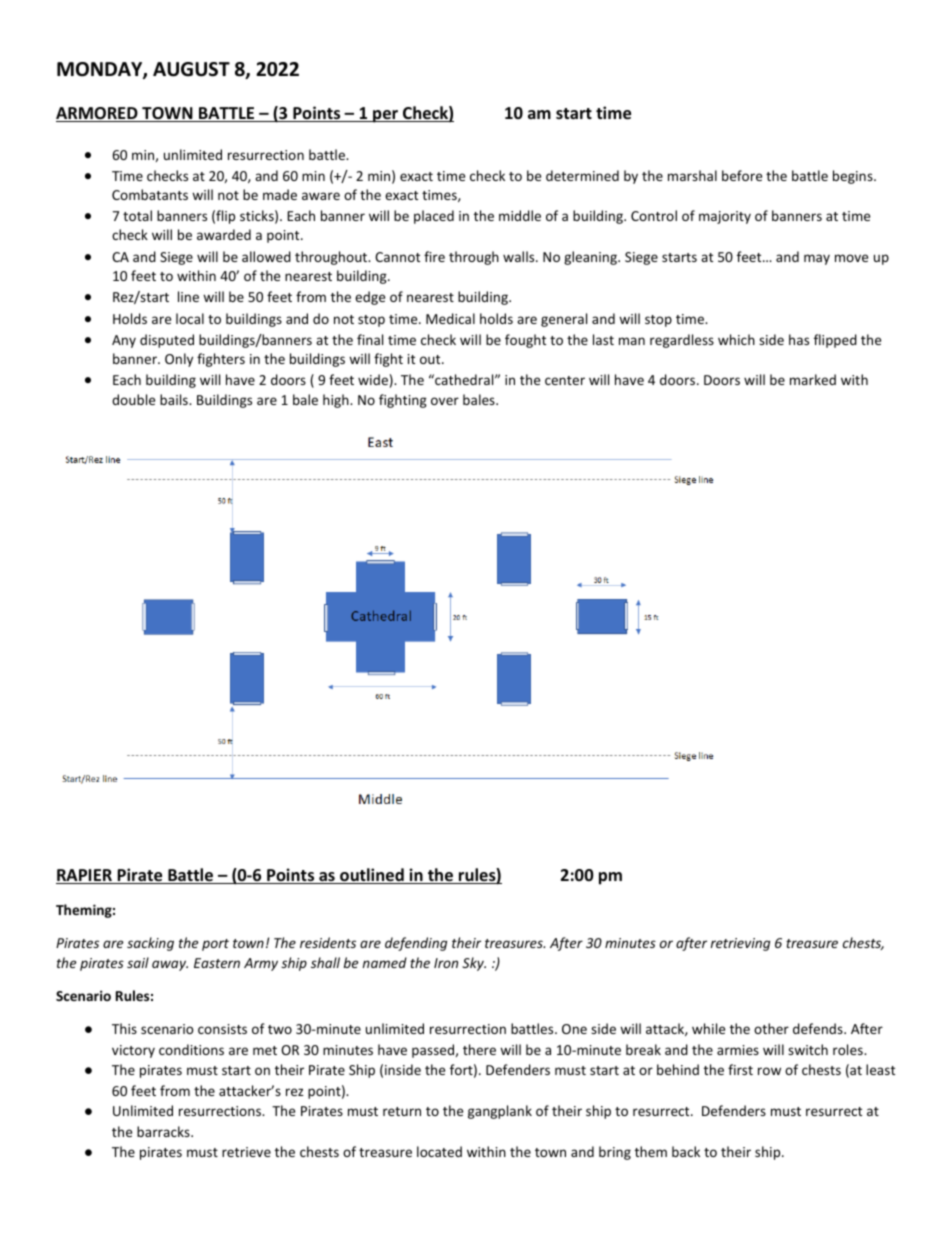  I want to click on row, so click(769, 1071).
